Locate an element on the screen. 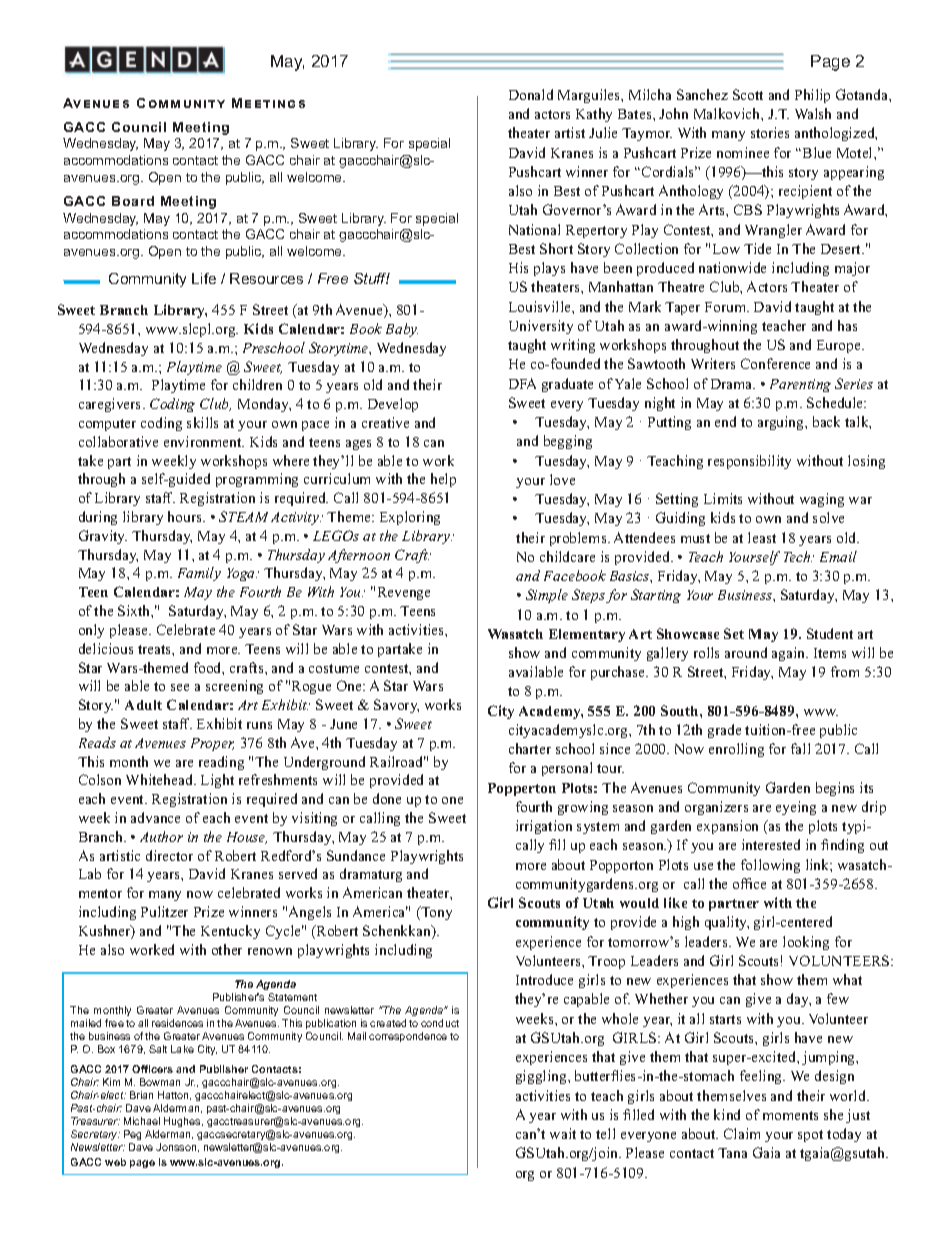 This screenshot has height=1233, width=952. Board is located at coordinates (133, 201).
